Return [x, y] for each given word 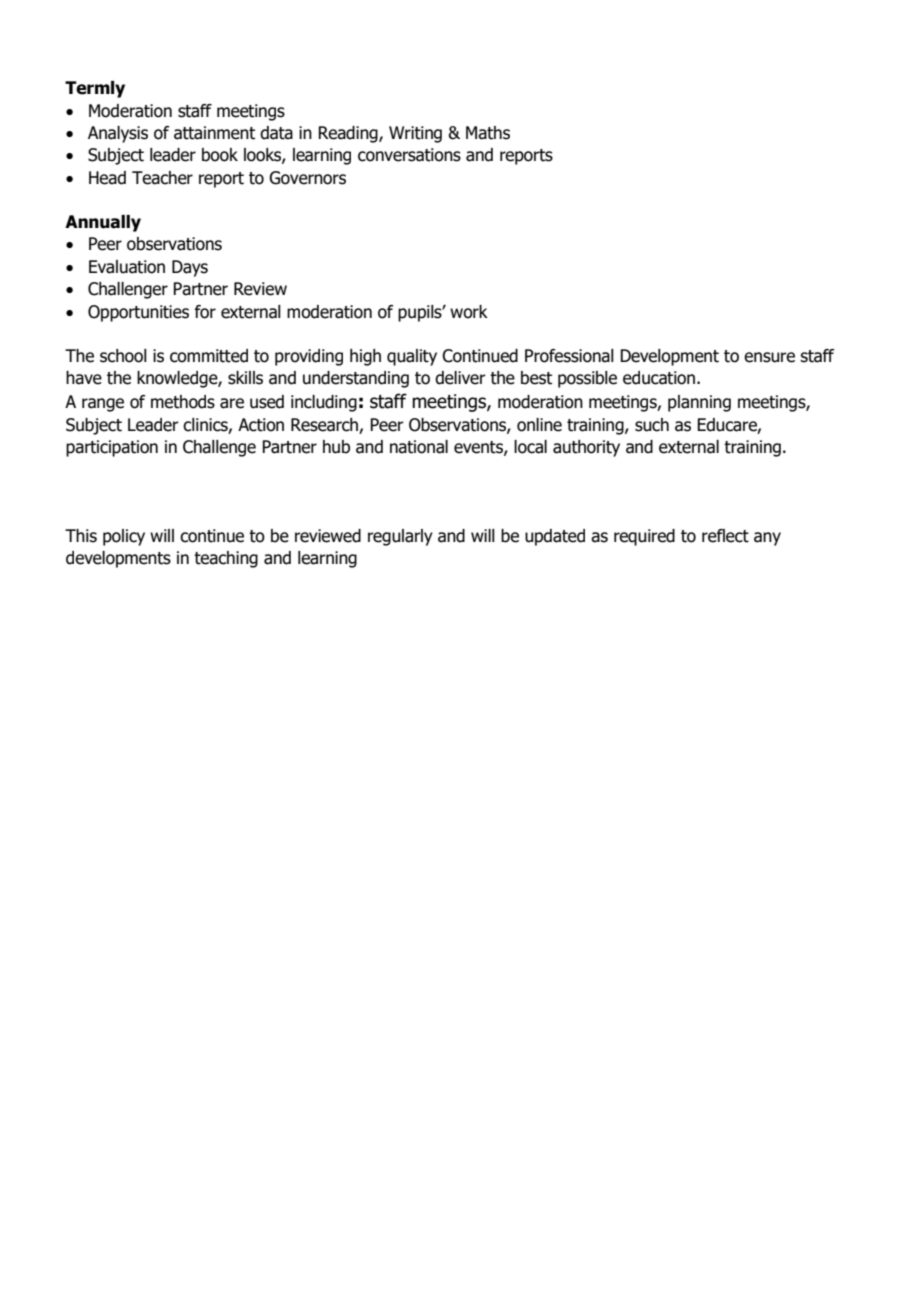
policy [124, 537]
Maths [488, 133]
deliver [460, 378]
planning [699, 403]
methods [183, 402]
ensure [769, 357]
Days [190, 268]
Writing [415, 134]
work [469, 312]
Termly [95, 89]
